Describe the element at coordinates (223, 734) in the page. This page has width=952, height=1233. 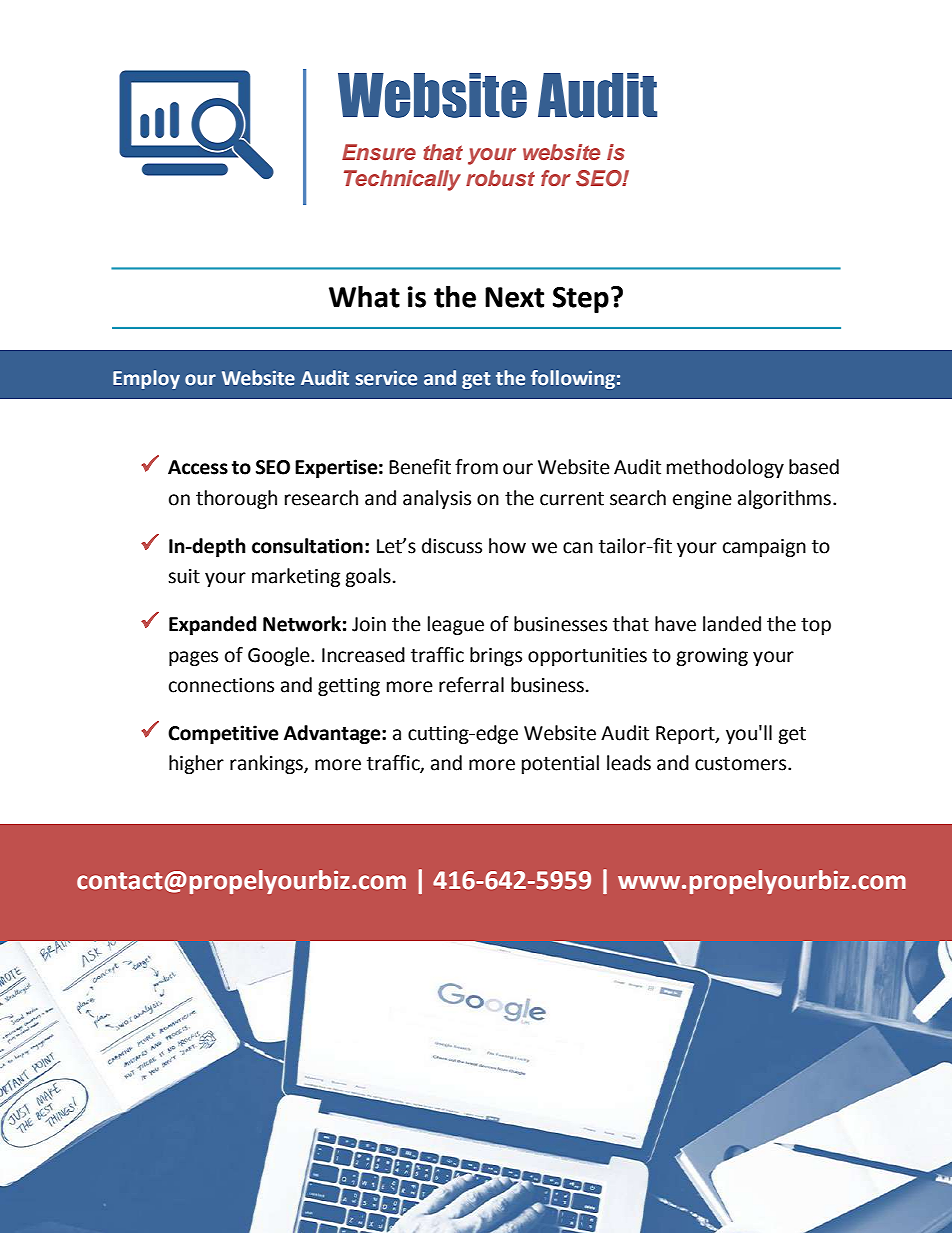
I see `Competitive` at that location.
